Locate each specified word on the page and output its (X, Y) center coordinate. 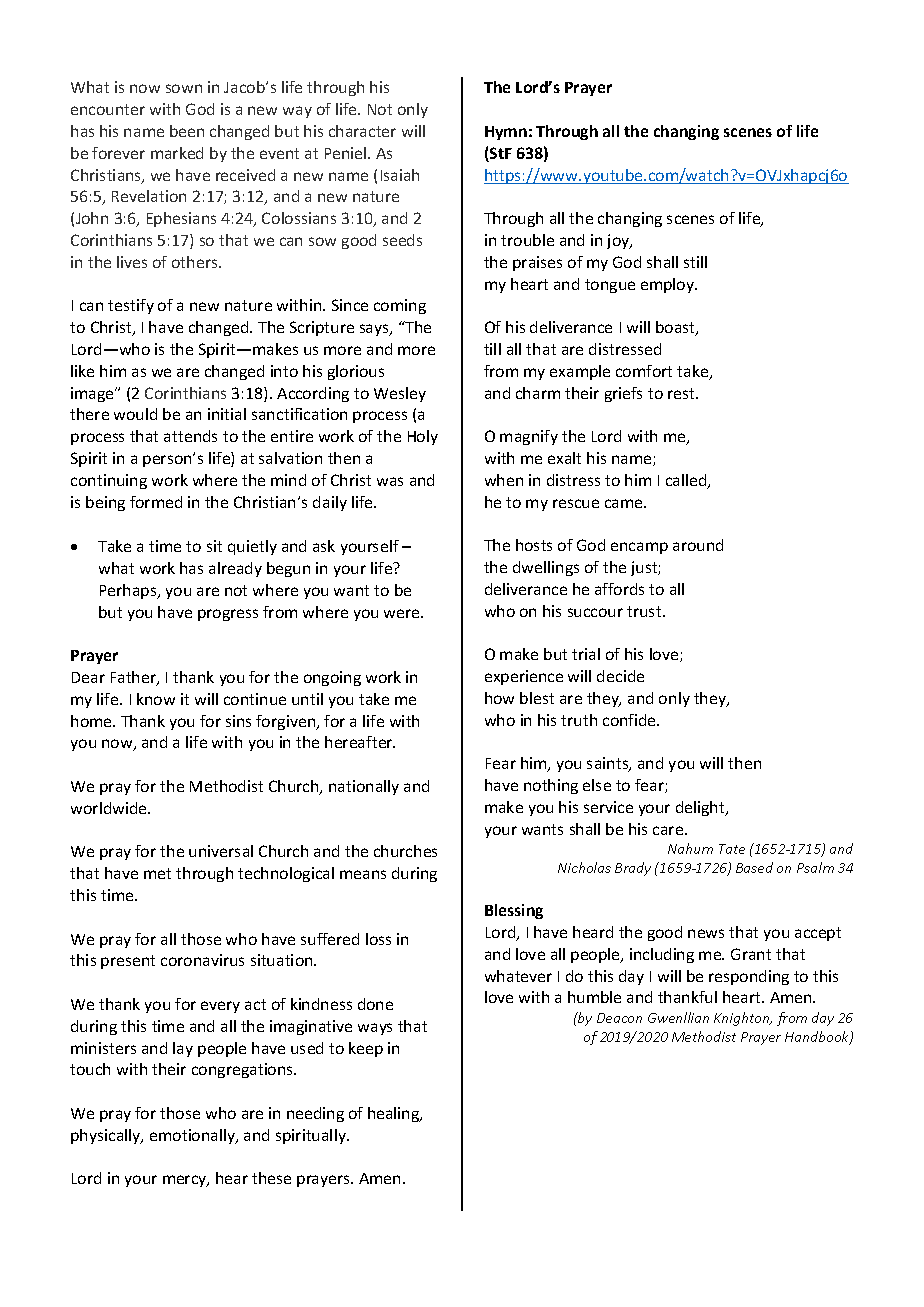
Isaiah (400, 175)
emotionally (194, 1136)
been (187, 131)
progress (228, 615)
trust (645, 611)
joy (619, 241)
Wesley (400, 394)
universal (221, 851)
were (403, 613)
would (135, 414)
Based (754, 867)
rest (683, 393)
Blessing (514, 911)
